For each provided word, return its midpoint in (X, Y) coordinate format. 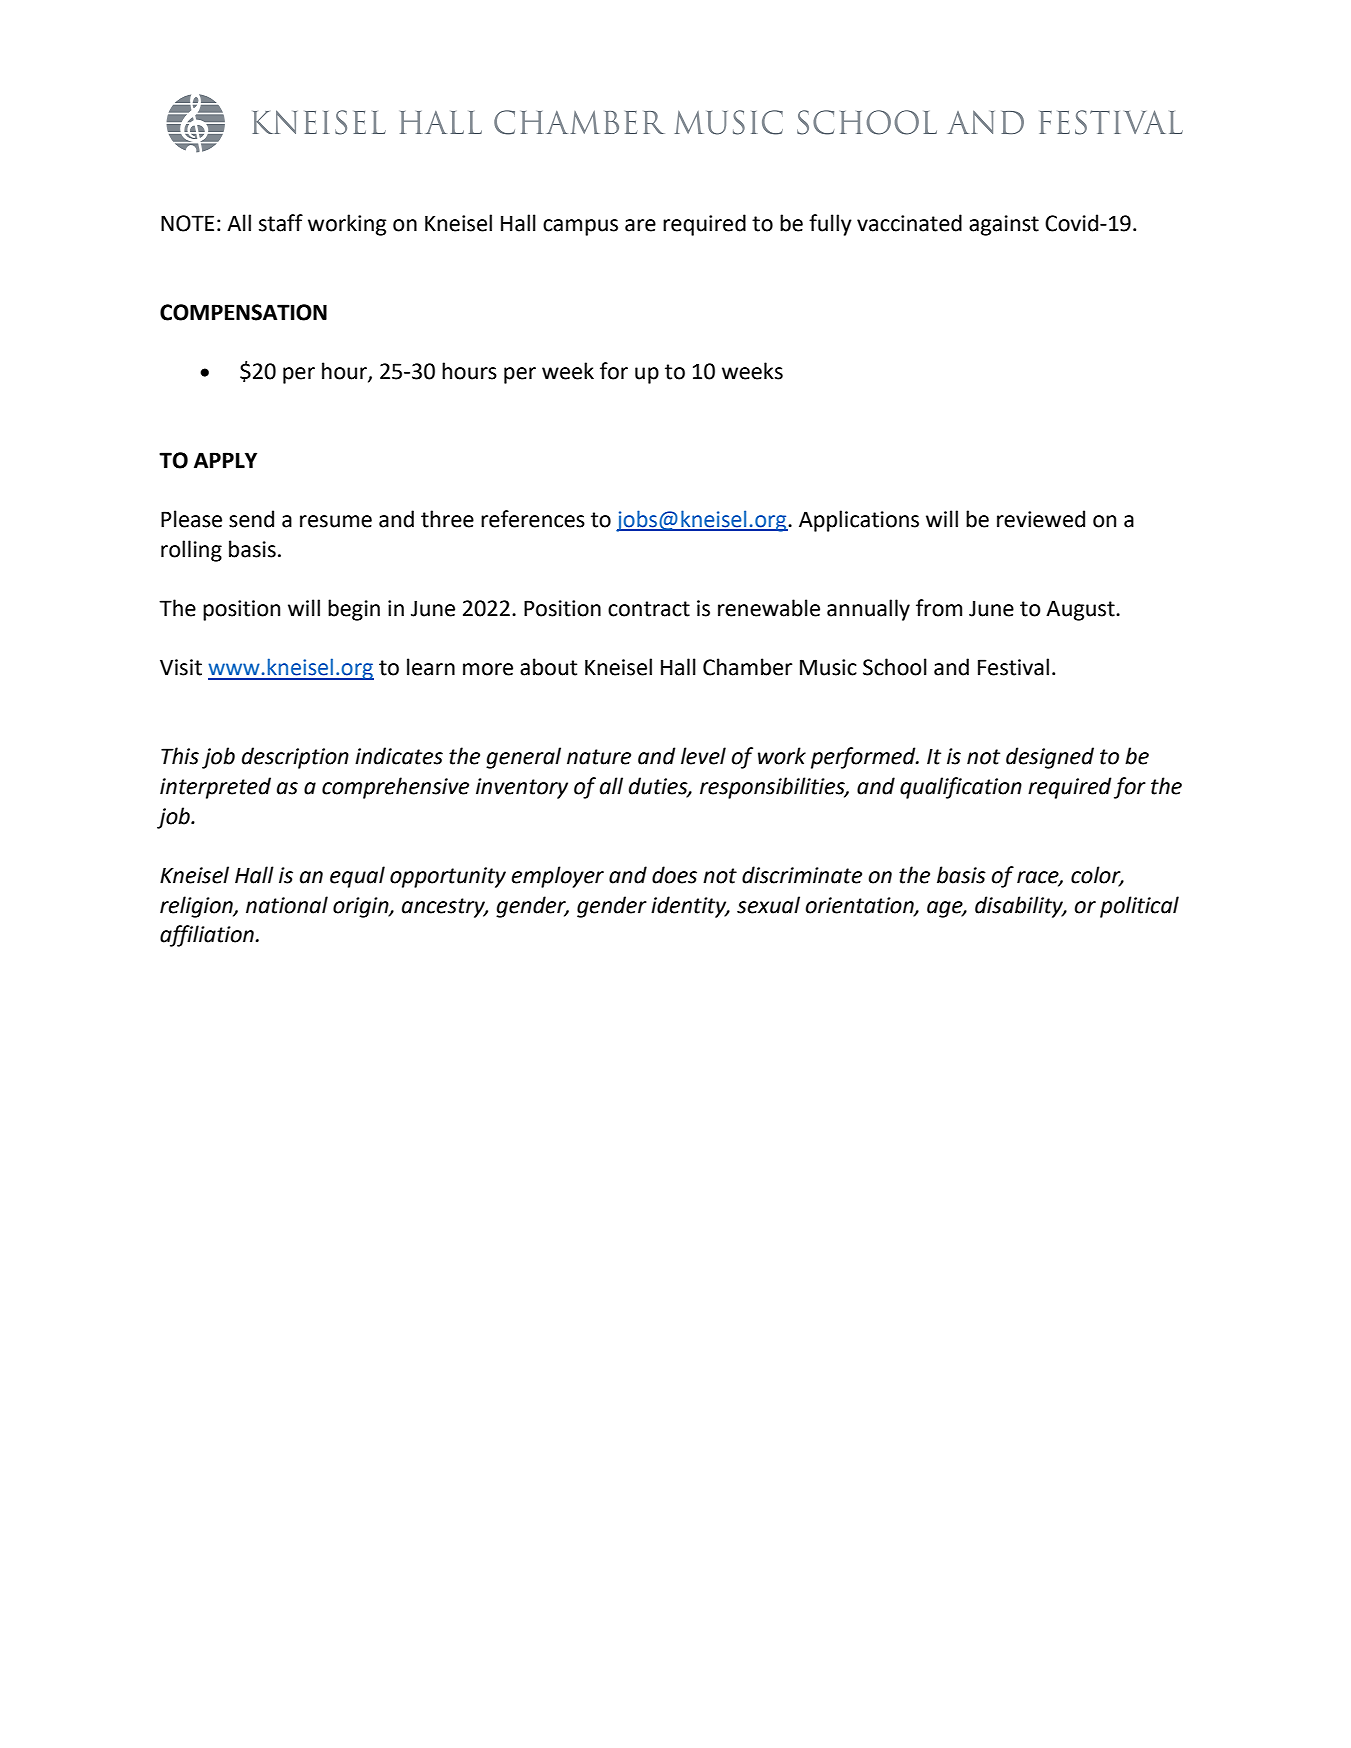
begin (354, 610)
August (1081, 610)
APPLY (225, 460)
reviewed (1041, 519)
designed (1050, 758)
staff (281, 223)
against (1004, 225)
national (287, 905)
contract (649, 609)
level (703, 756)
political (1139, 907)
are (640, 225)
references (533, 519)
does (674, 875)
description (295, 758)
